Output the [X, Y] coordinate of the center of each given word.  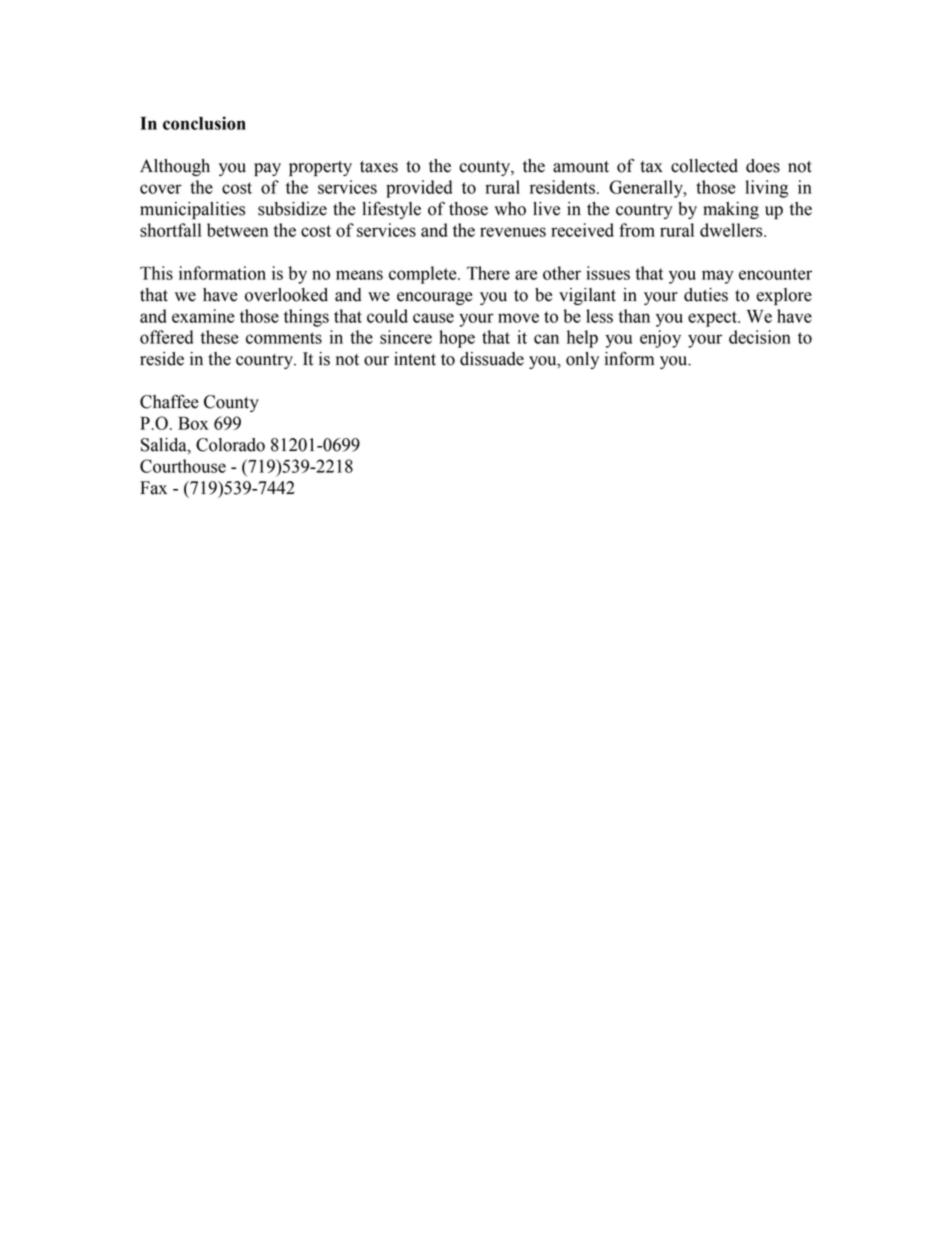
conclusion [204, 123]
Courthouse [183, 466]
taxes [379, 167]
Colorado [230, 445]
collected [704, 166]
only [582, 360]
